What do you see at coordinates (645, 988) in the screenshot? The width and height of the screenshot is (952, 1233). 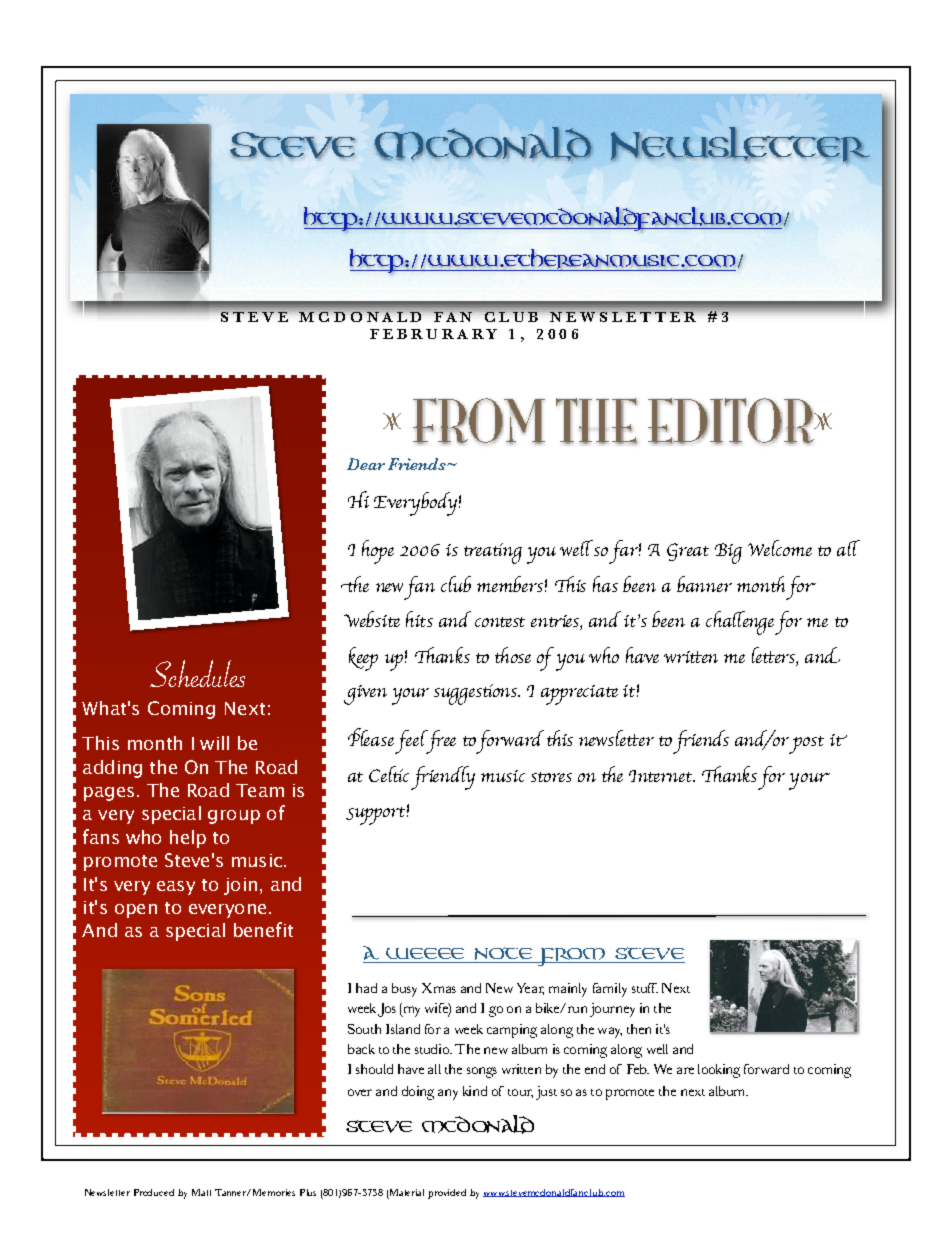 I see `stuff` at bounding box center [645, 988].
